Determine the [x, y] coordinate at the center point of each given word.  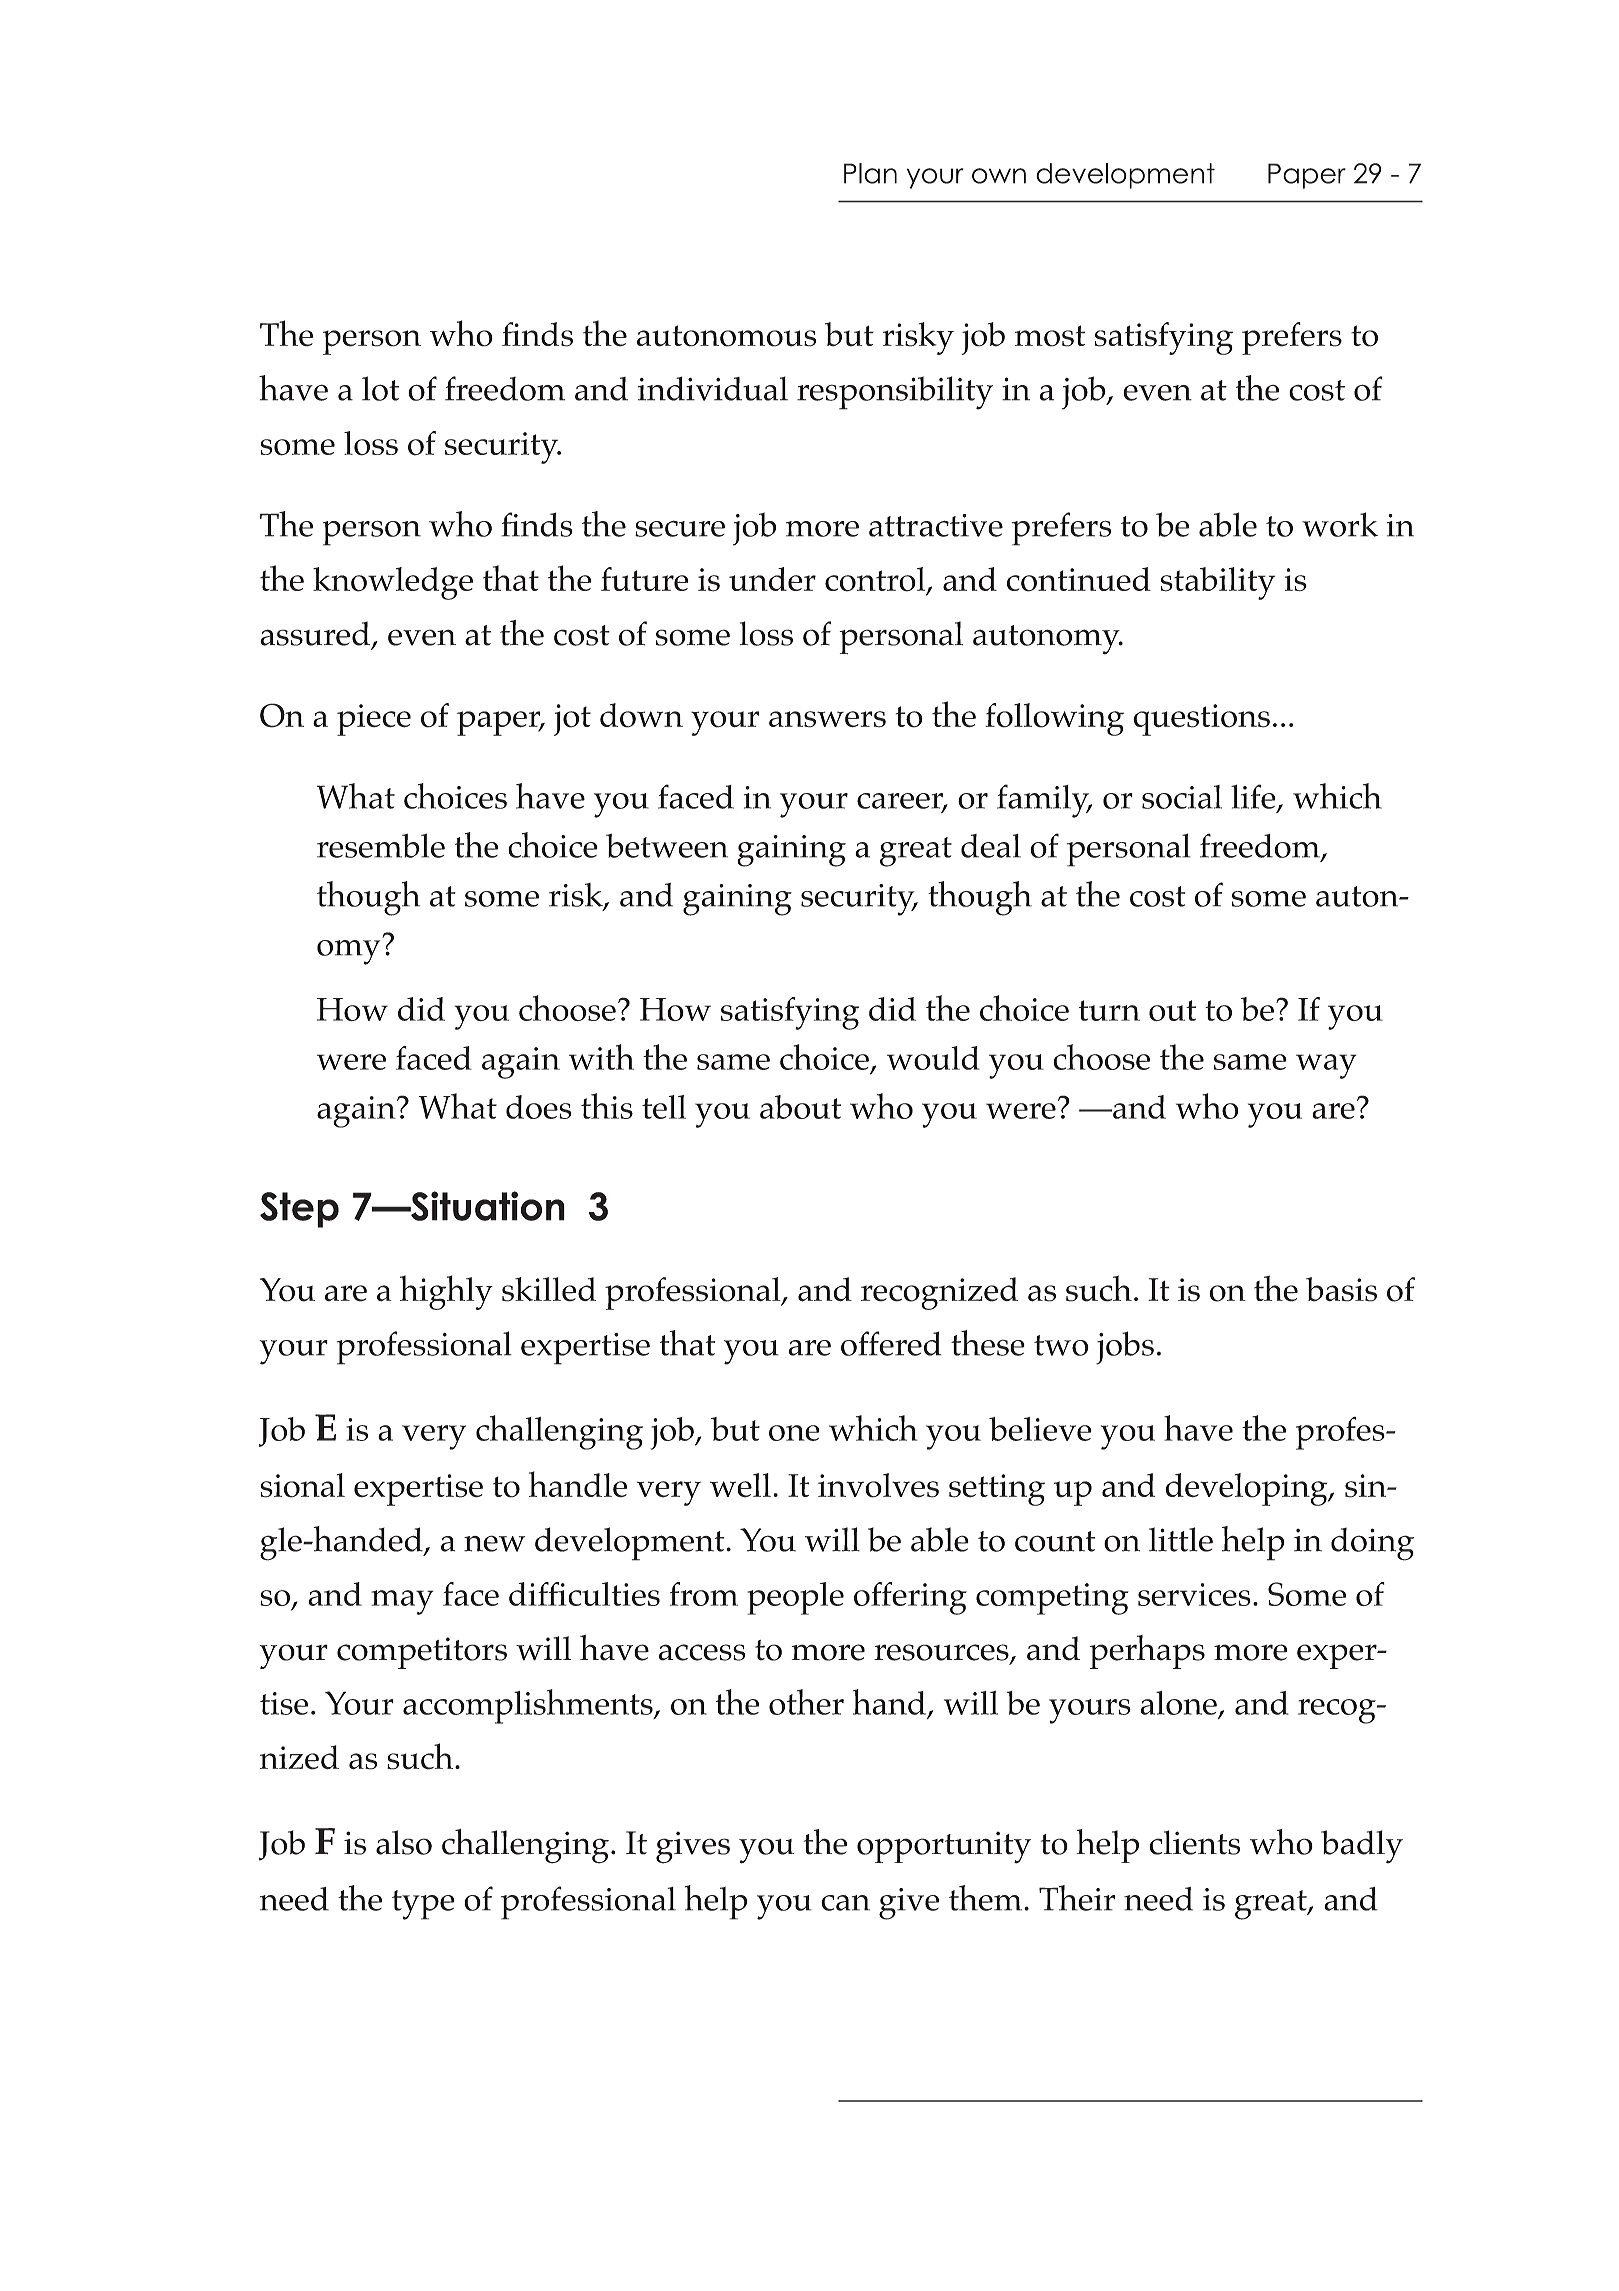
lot [380, 388]
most [1050, 336]
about [800, 1107]
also [404, 1842]
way [1326, 1066]
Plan [870, 173]
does [539, 1107]
